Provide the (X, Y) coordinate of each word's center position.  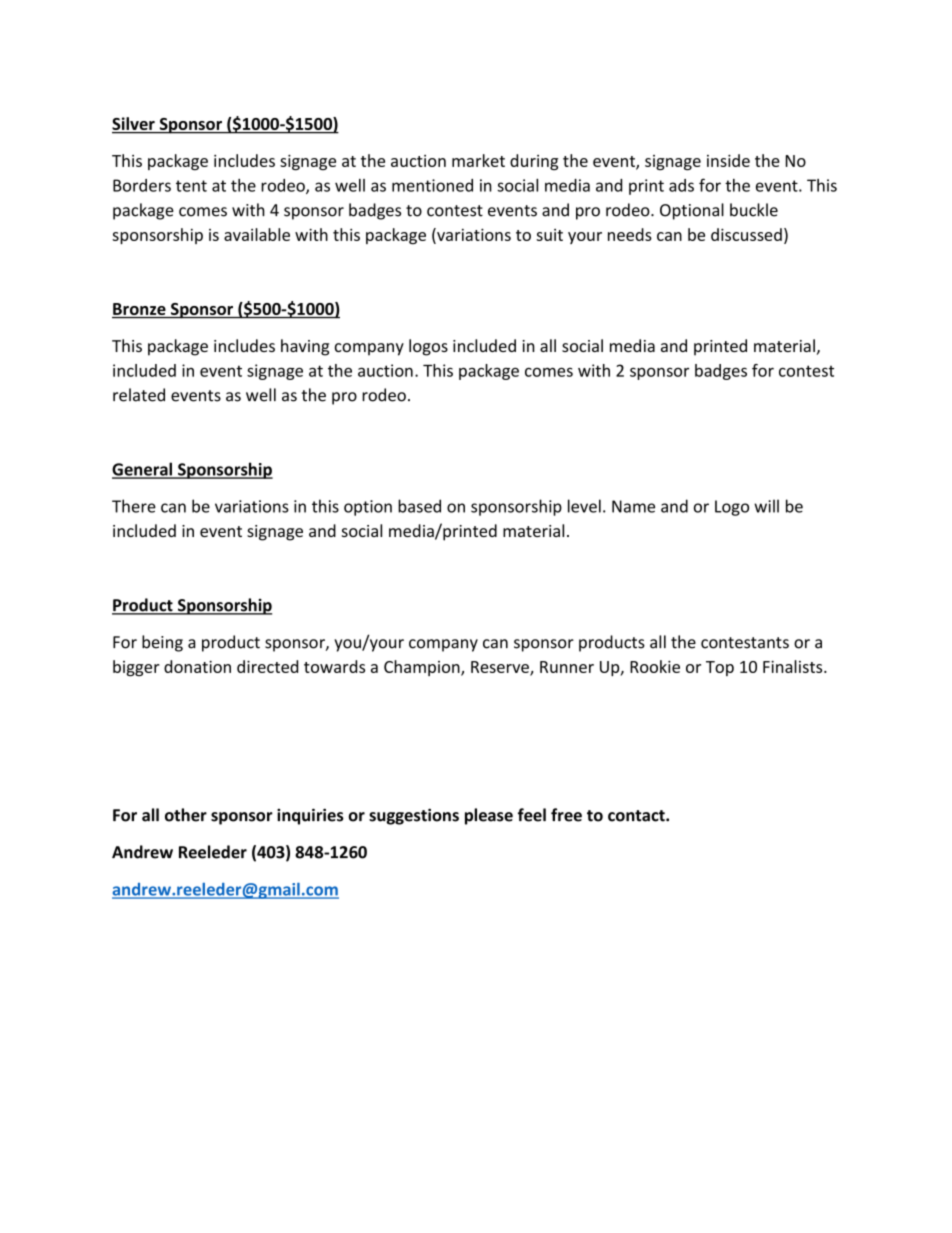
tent (191, 186)
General (143, 470)
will (766, 506)
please (489, 816)
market (478, 160)
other (186, 815)
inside (728, 160)
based (419, 506)
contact (637, 816)
